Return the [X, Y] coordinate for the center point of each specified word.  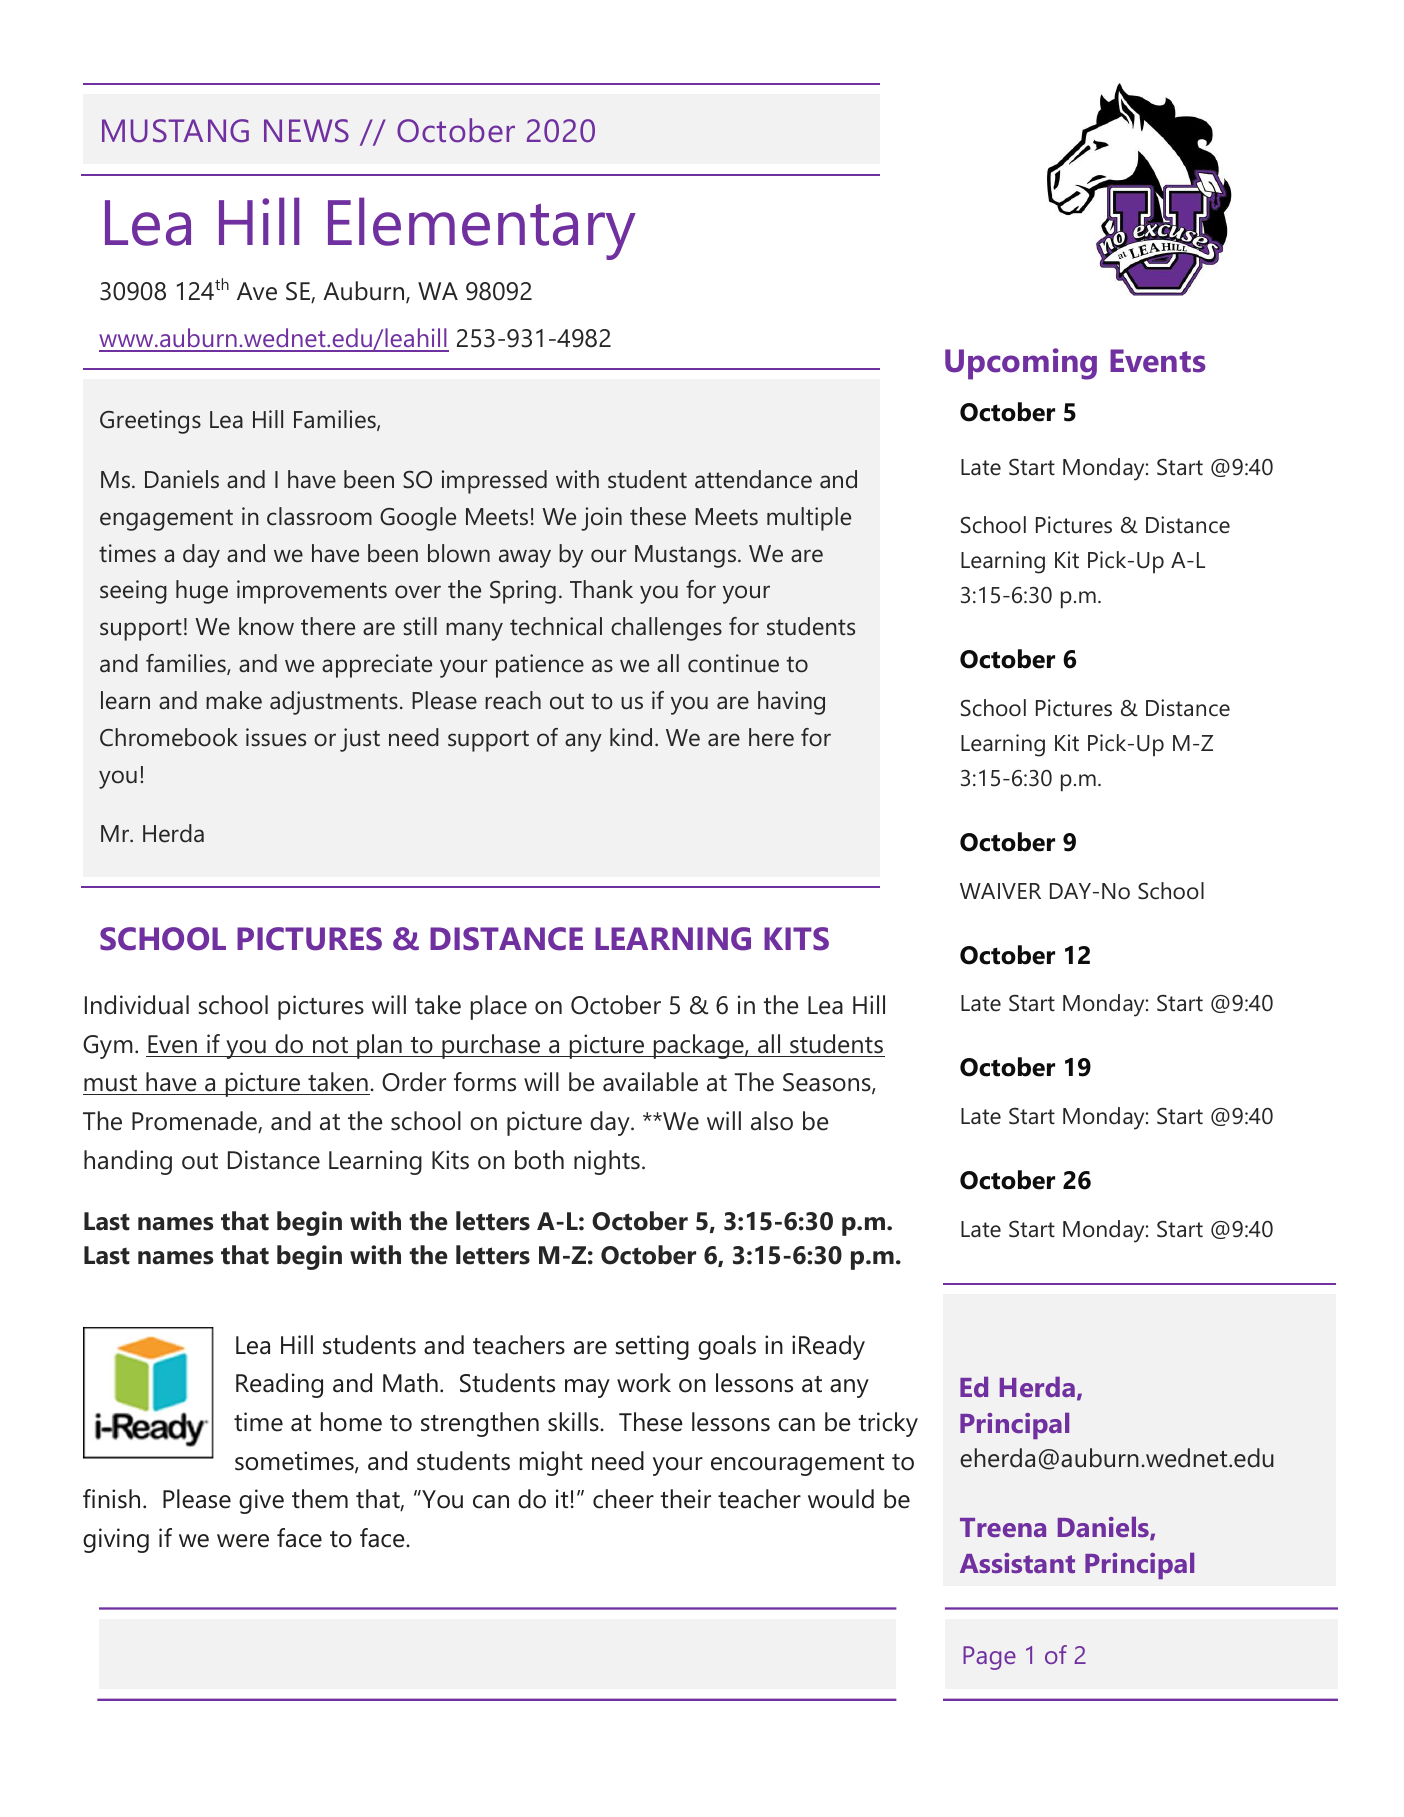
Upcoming [1021, 364]
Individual [137, 1005]
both [539, 1160]
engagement [166, 520]
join [601, 519]
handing [128, 1162]
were [243, 1541]
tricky [888, 1424]
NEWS [306, 131]
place [499, 1007]
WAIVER [1000, 891]
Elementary [482, 228]
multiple [809, 519]
